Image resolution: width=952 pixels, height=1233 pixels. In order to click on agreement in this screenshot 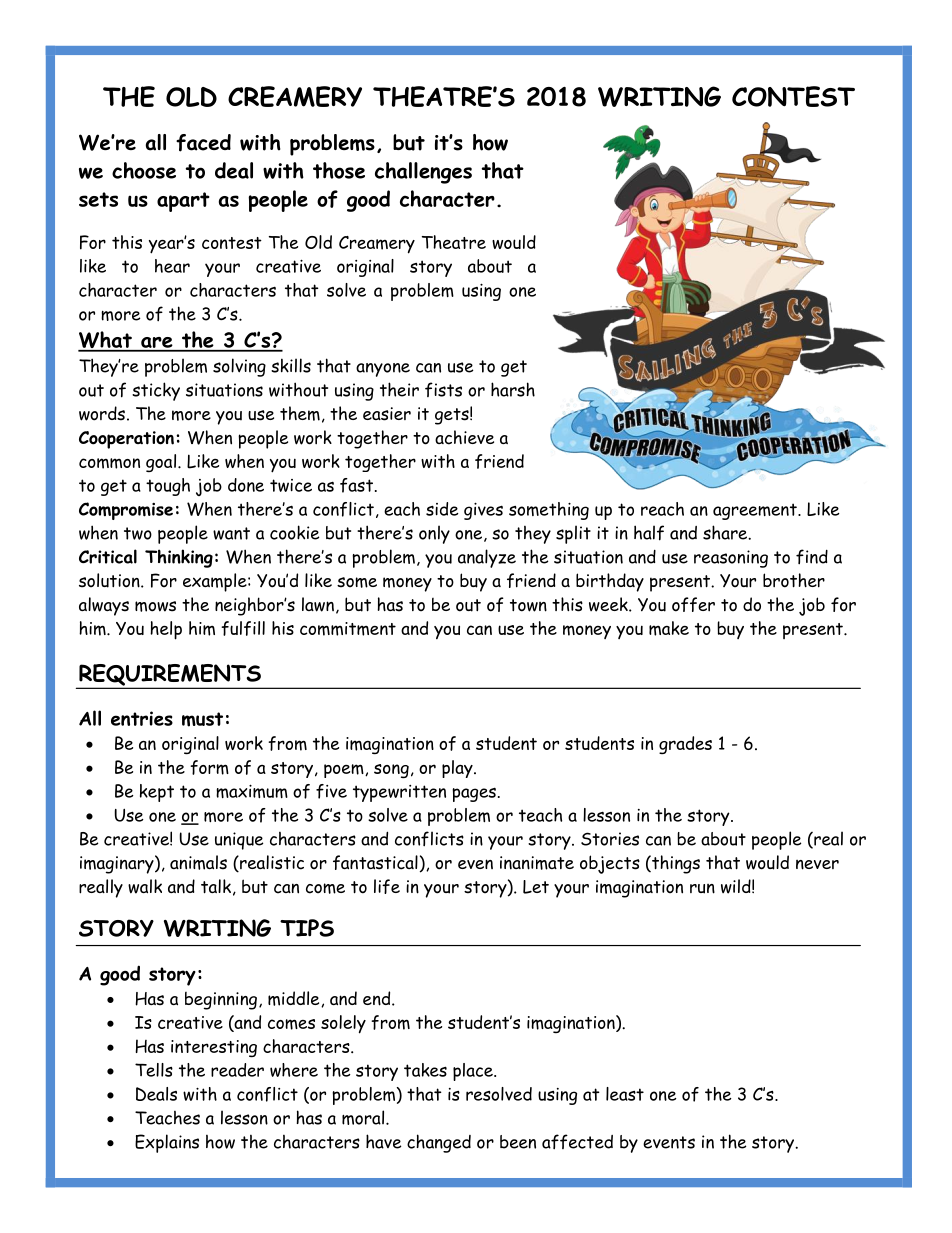, I will do `click(756, 511)`.
